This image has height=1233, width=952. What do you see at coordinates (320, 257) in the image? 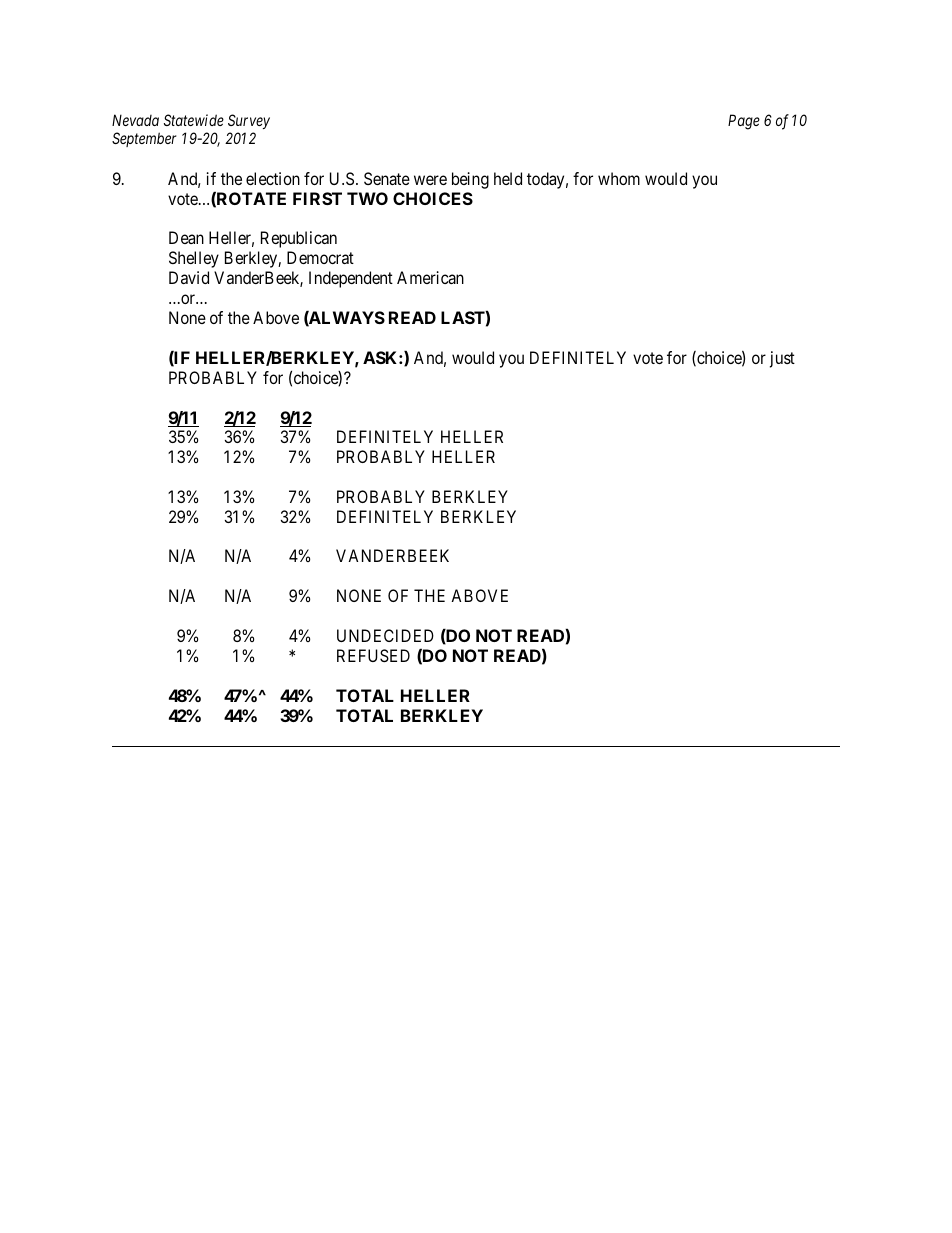
I see `Democrat` at bounding box center [320, 257].
